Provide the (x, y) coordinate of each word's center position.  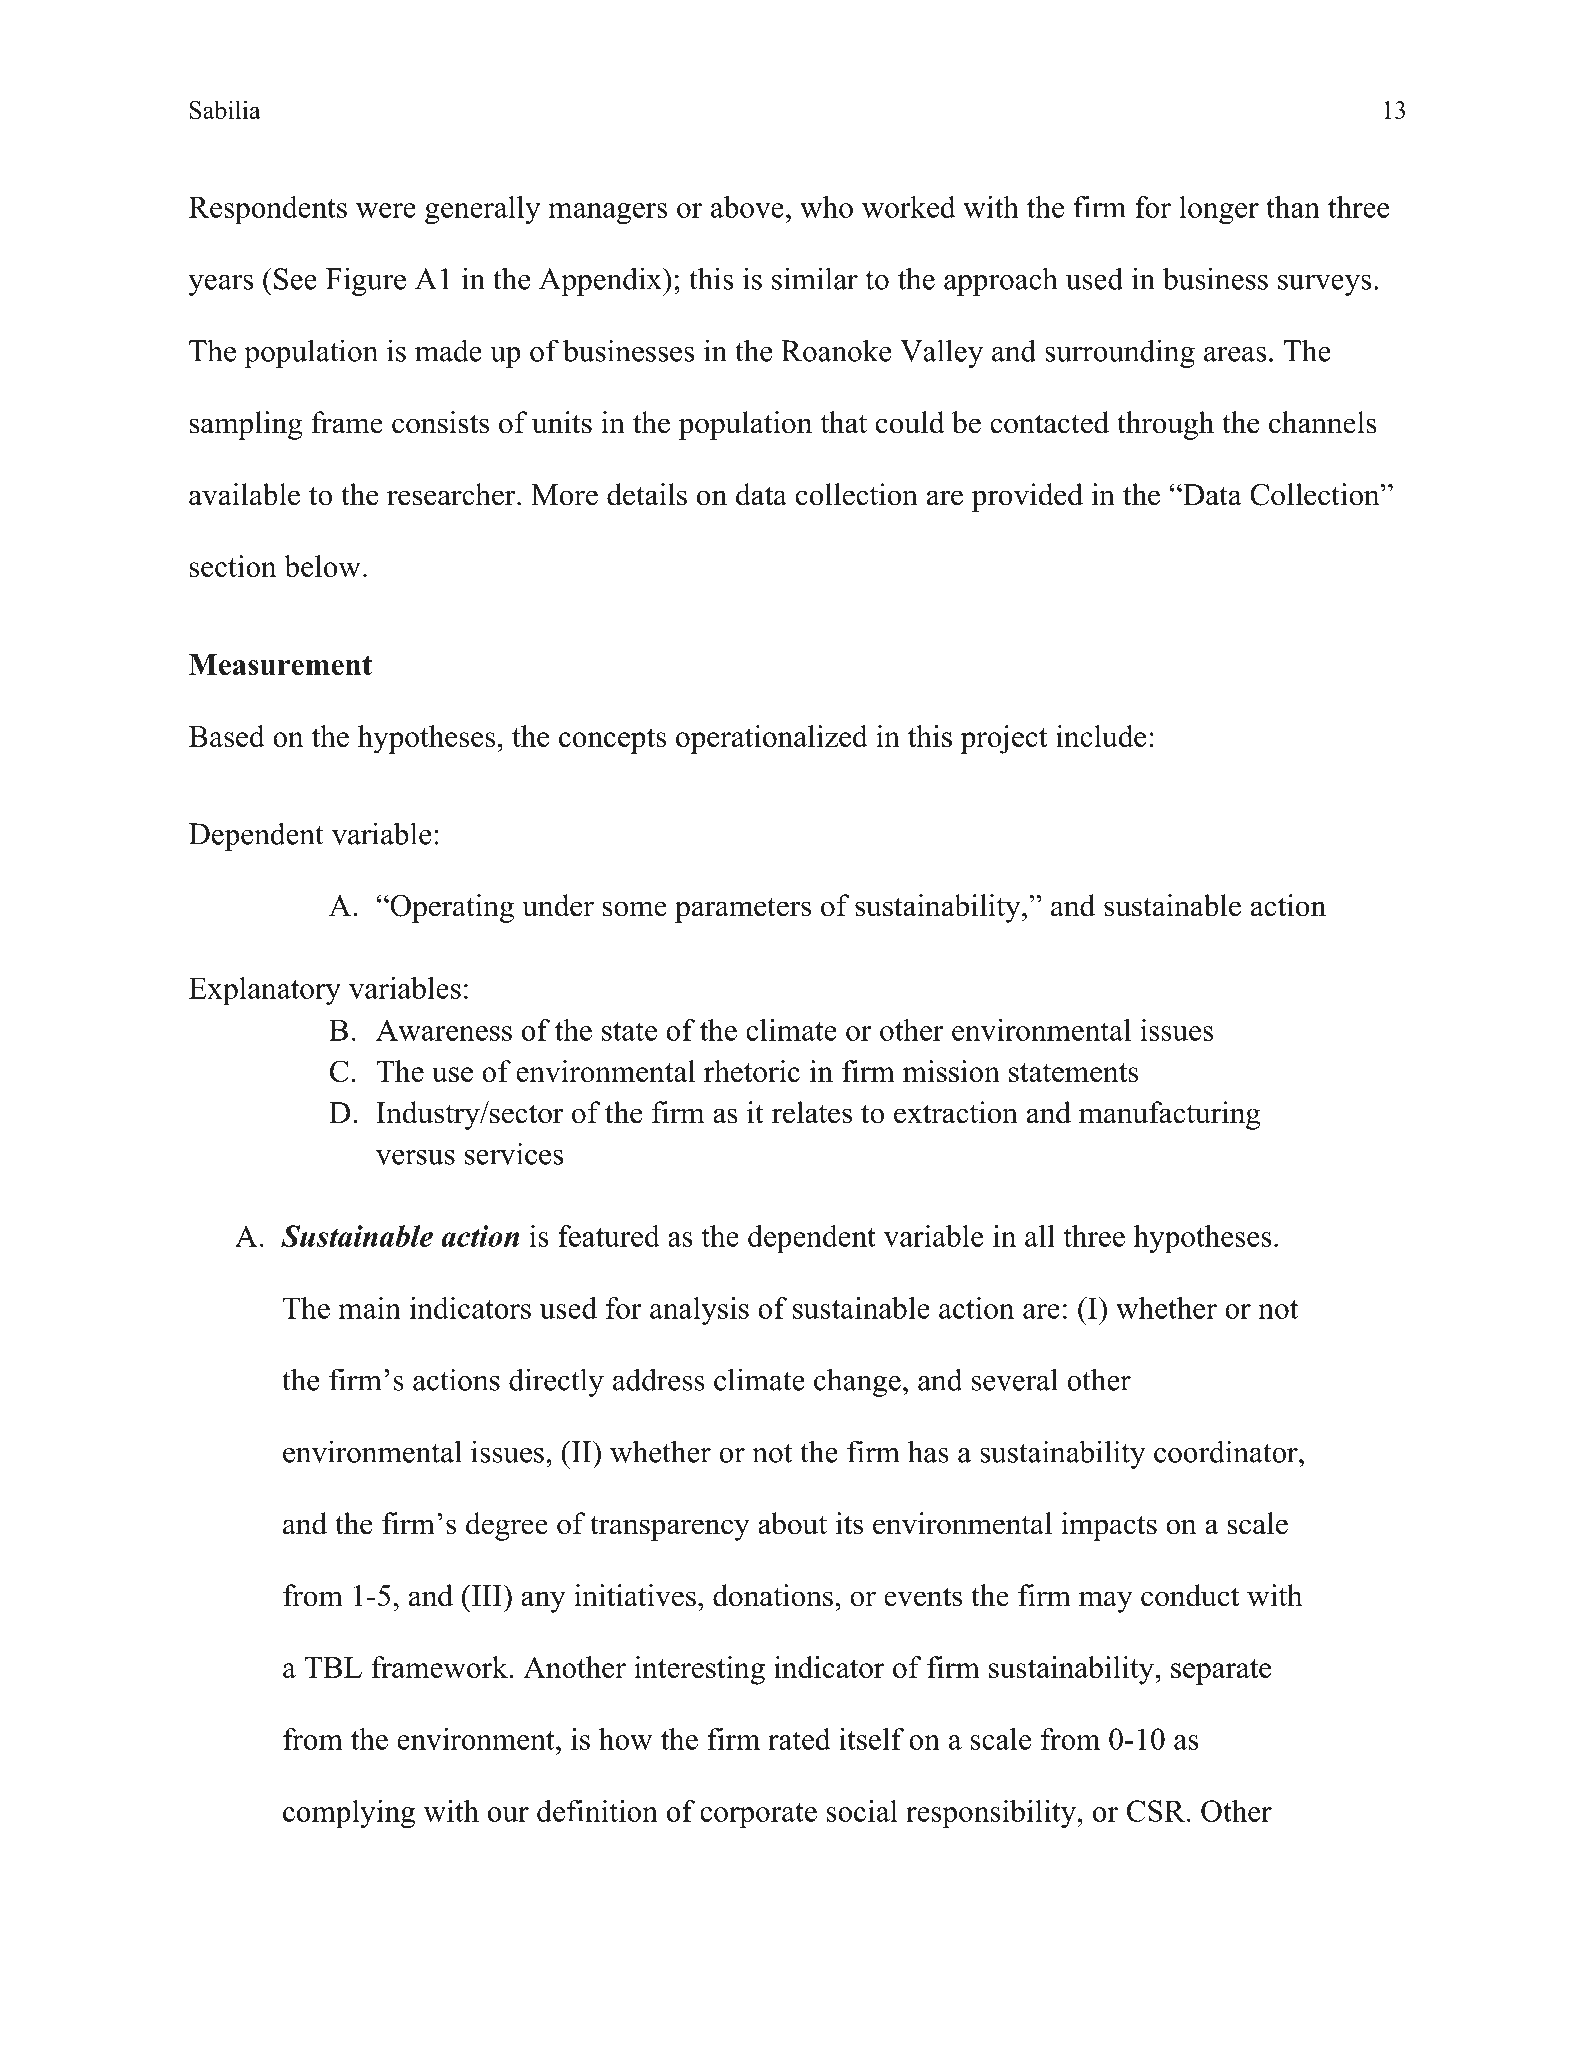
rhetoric (752, 1071)
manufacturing (1170, 1115)
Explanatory (265, 991)
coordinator (1227, 1451)
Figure (366, 281)
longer (1219, 210)
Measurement (280, 664)
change (857, 1382)
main (370, 1308)
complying (349, 1814)
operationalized (772, 739)
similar (815, 278)
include (1101, 736)
